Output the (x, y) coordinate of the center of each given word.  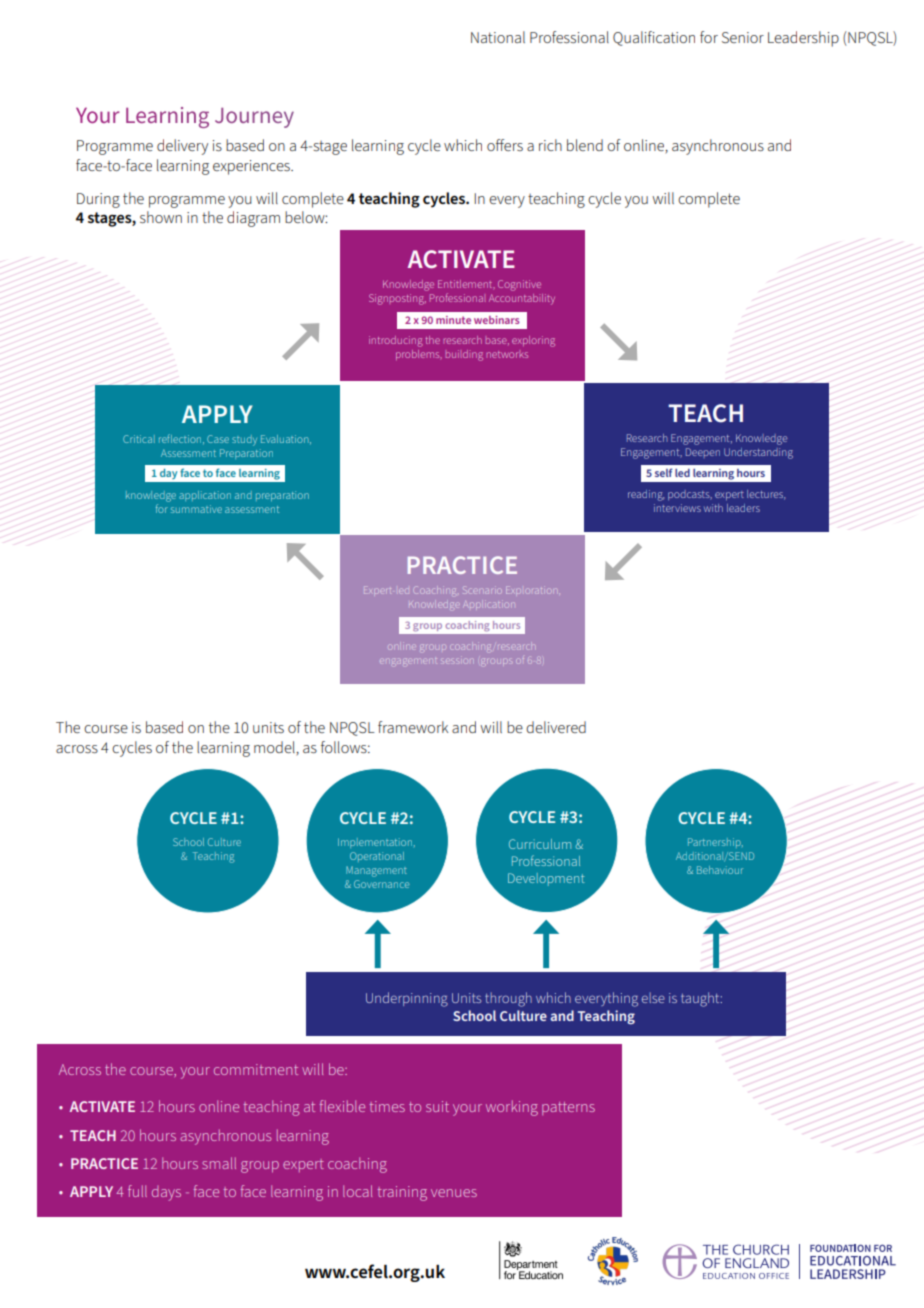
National (498, 37)
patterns (568, 1108)
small (219, 1163)
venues (454, 1193)
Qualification (654, 38)
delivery (182, 147)
